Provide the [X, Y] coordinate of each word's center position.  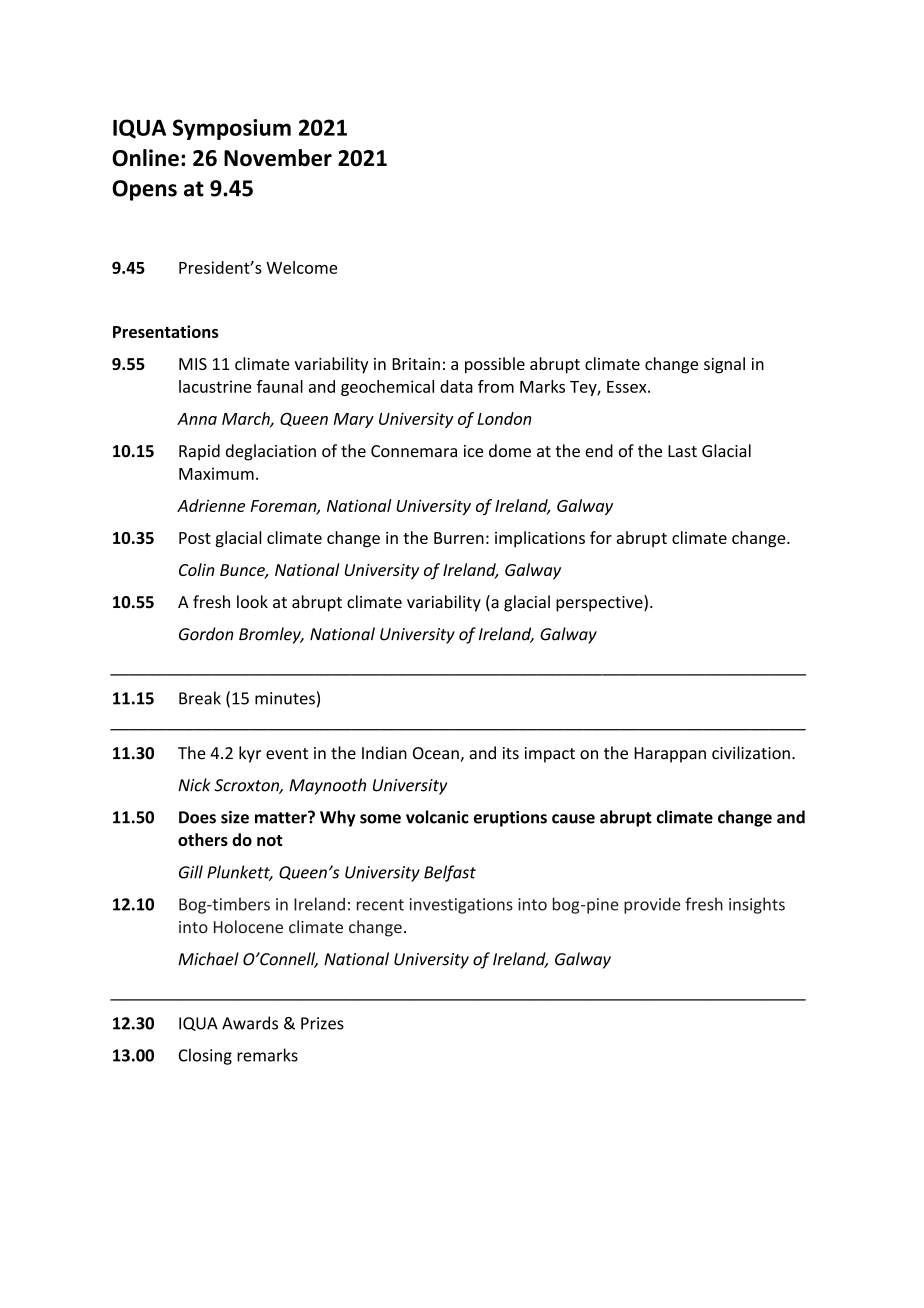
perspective [600, 603]
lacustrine [215, 386]
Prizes [322, 1023]
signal [724, 365]
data [456, 386]
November [278, 158]
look [252, 602]
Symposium [232, 129]
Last [682, 451]
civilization [751, 753]
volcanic [437, 817]
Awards [250, 1023]
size [235, 817]
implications [540, 539]
